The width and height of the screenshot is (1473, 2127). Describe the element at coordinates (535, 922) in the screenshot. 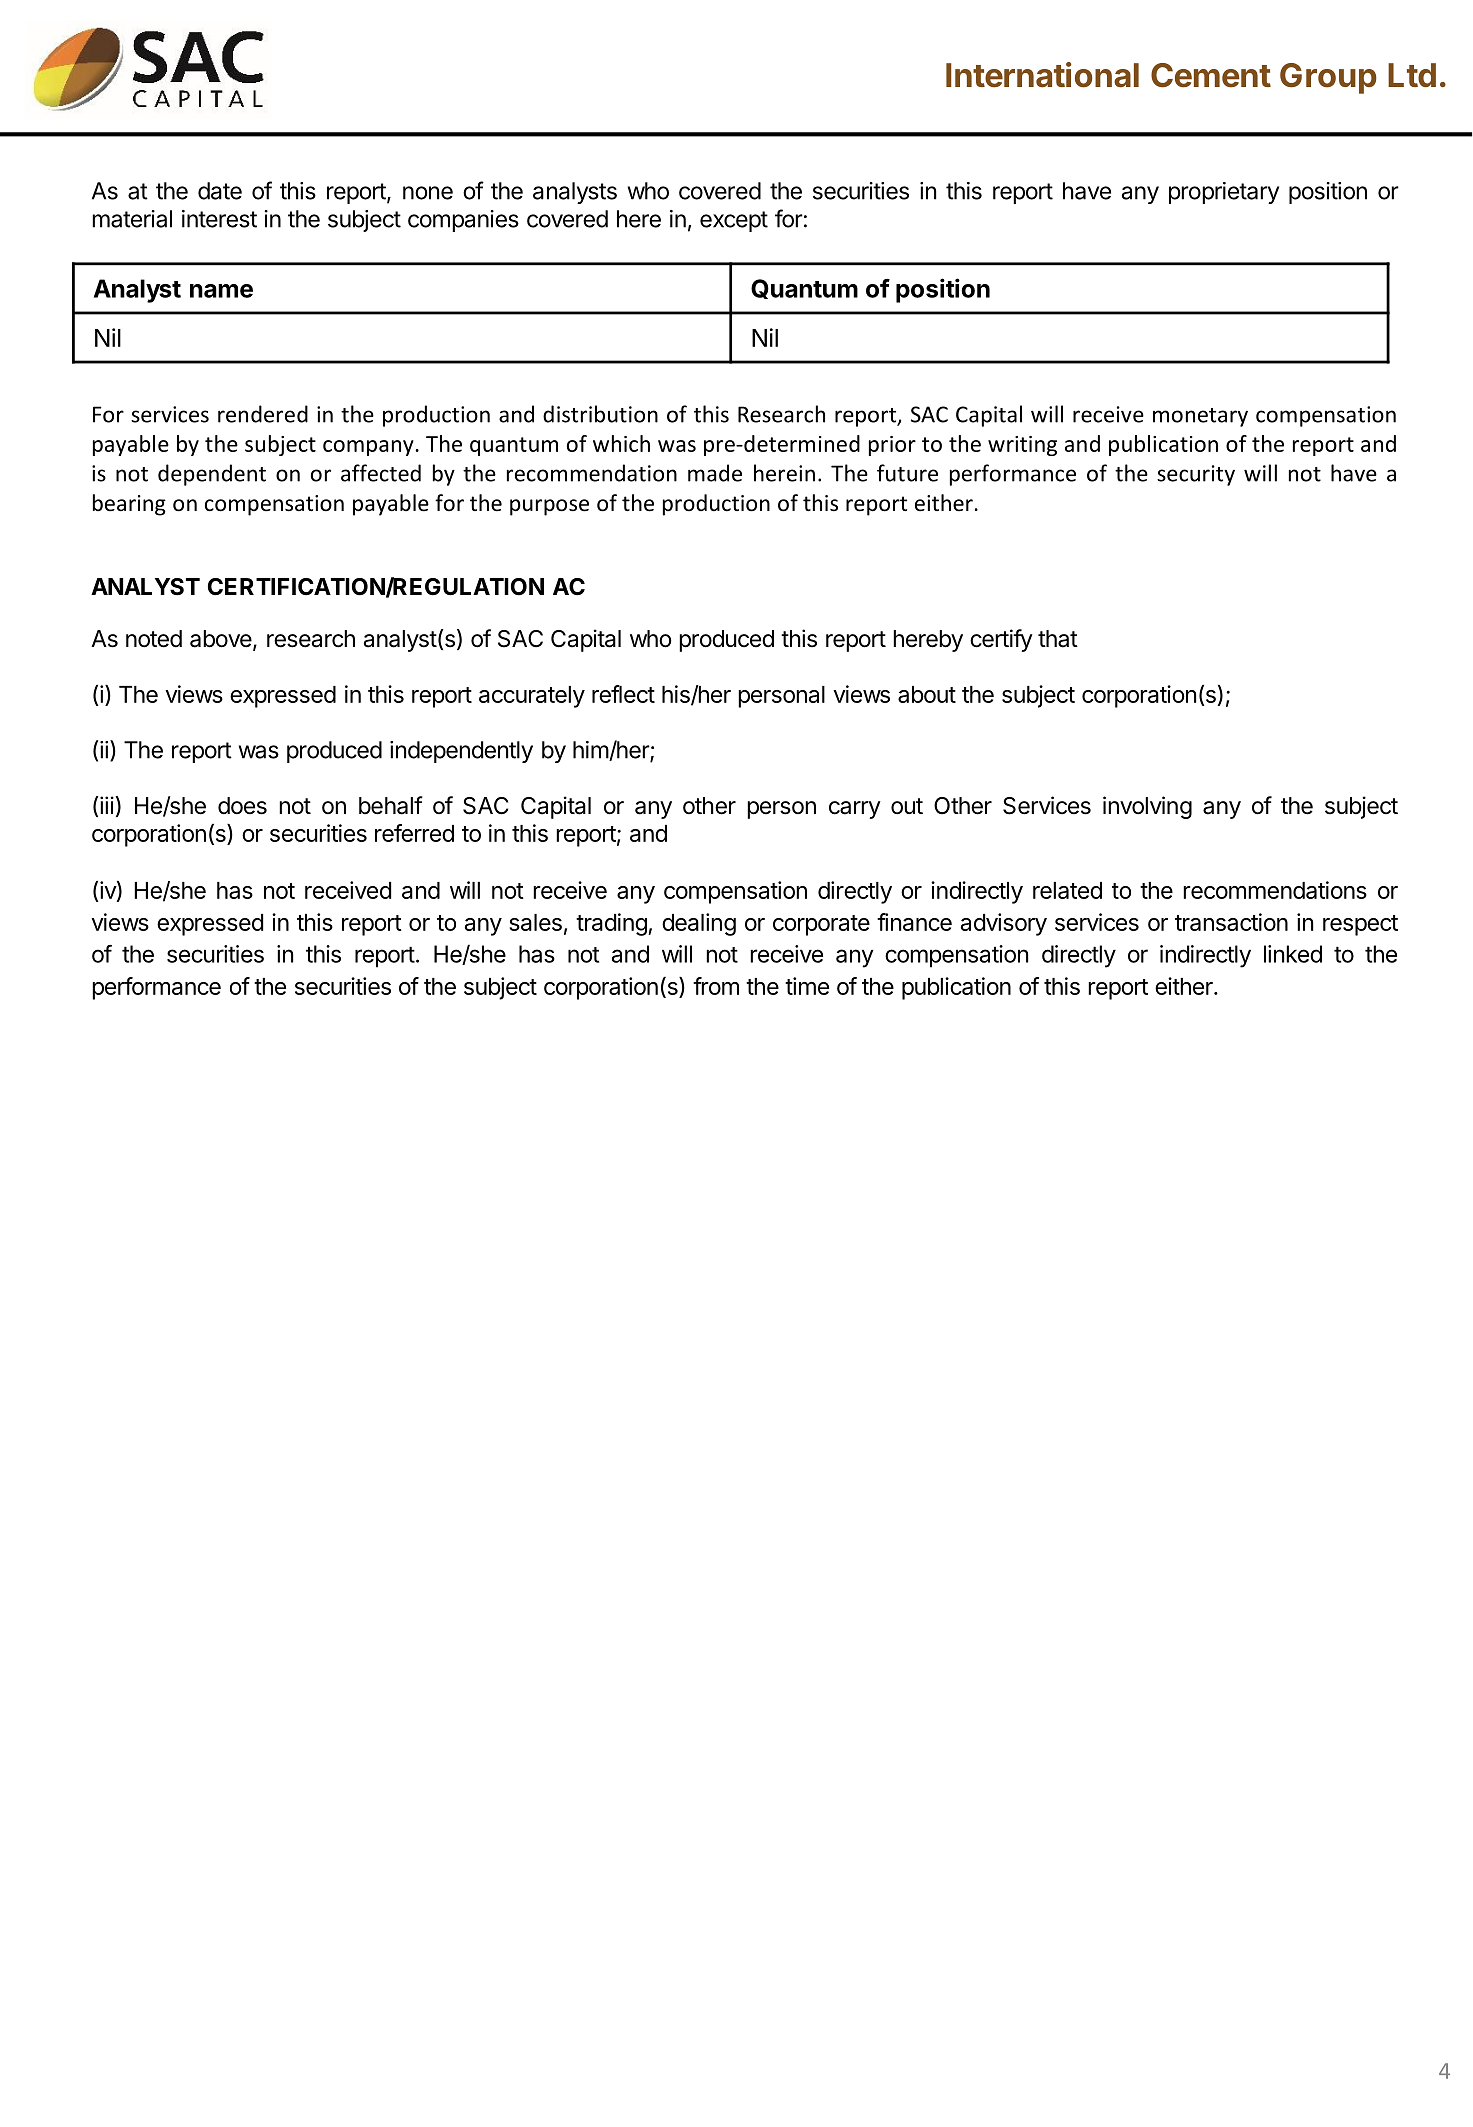

I see `sales` at that location.
